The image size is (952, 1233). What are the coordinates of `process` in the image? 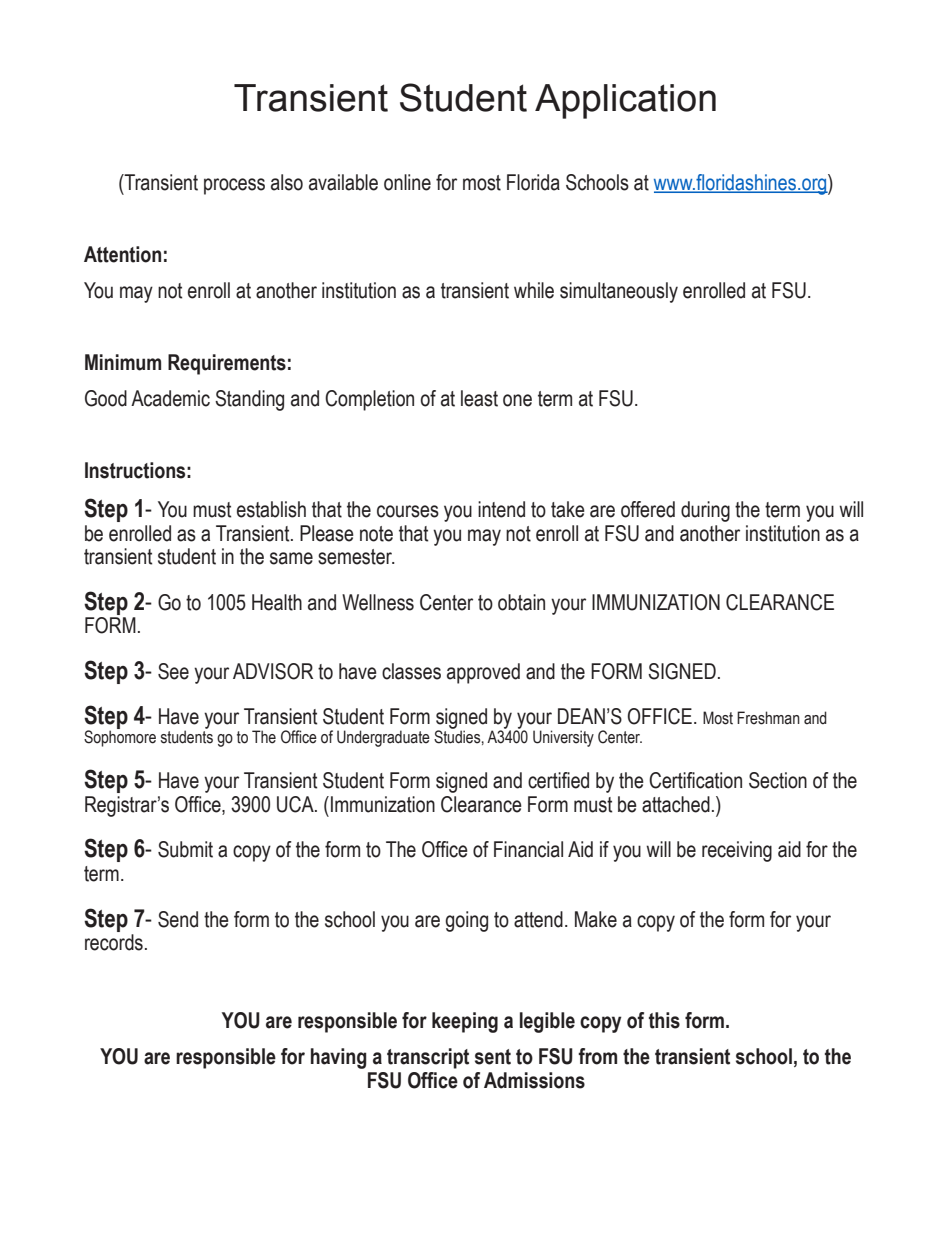 It's located at (234, 186).
